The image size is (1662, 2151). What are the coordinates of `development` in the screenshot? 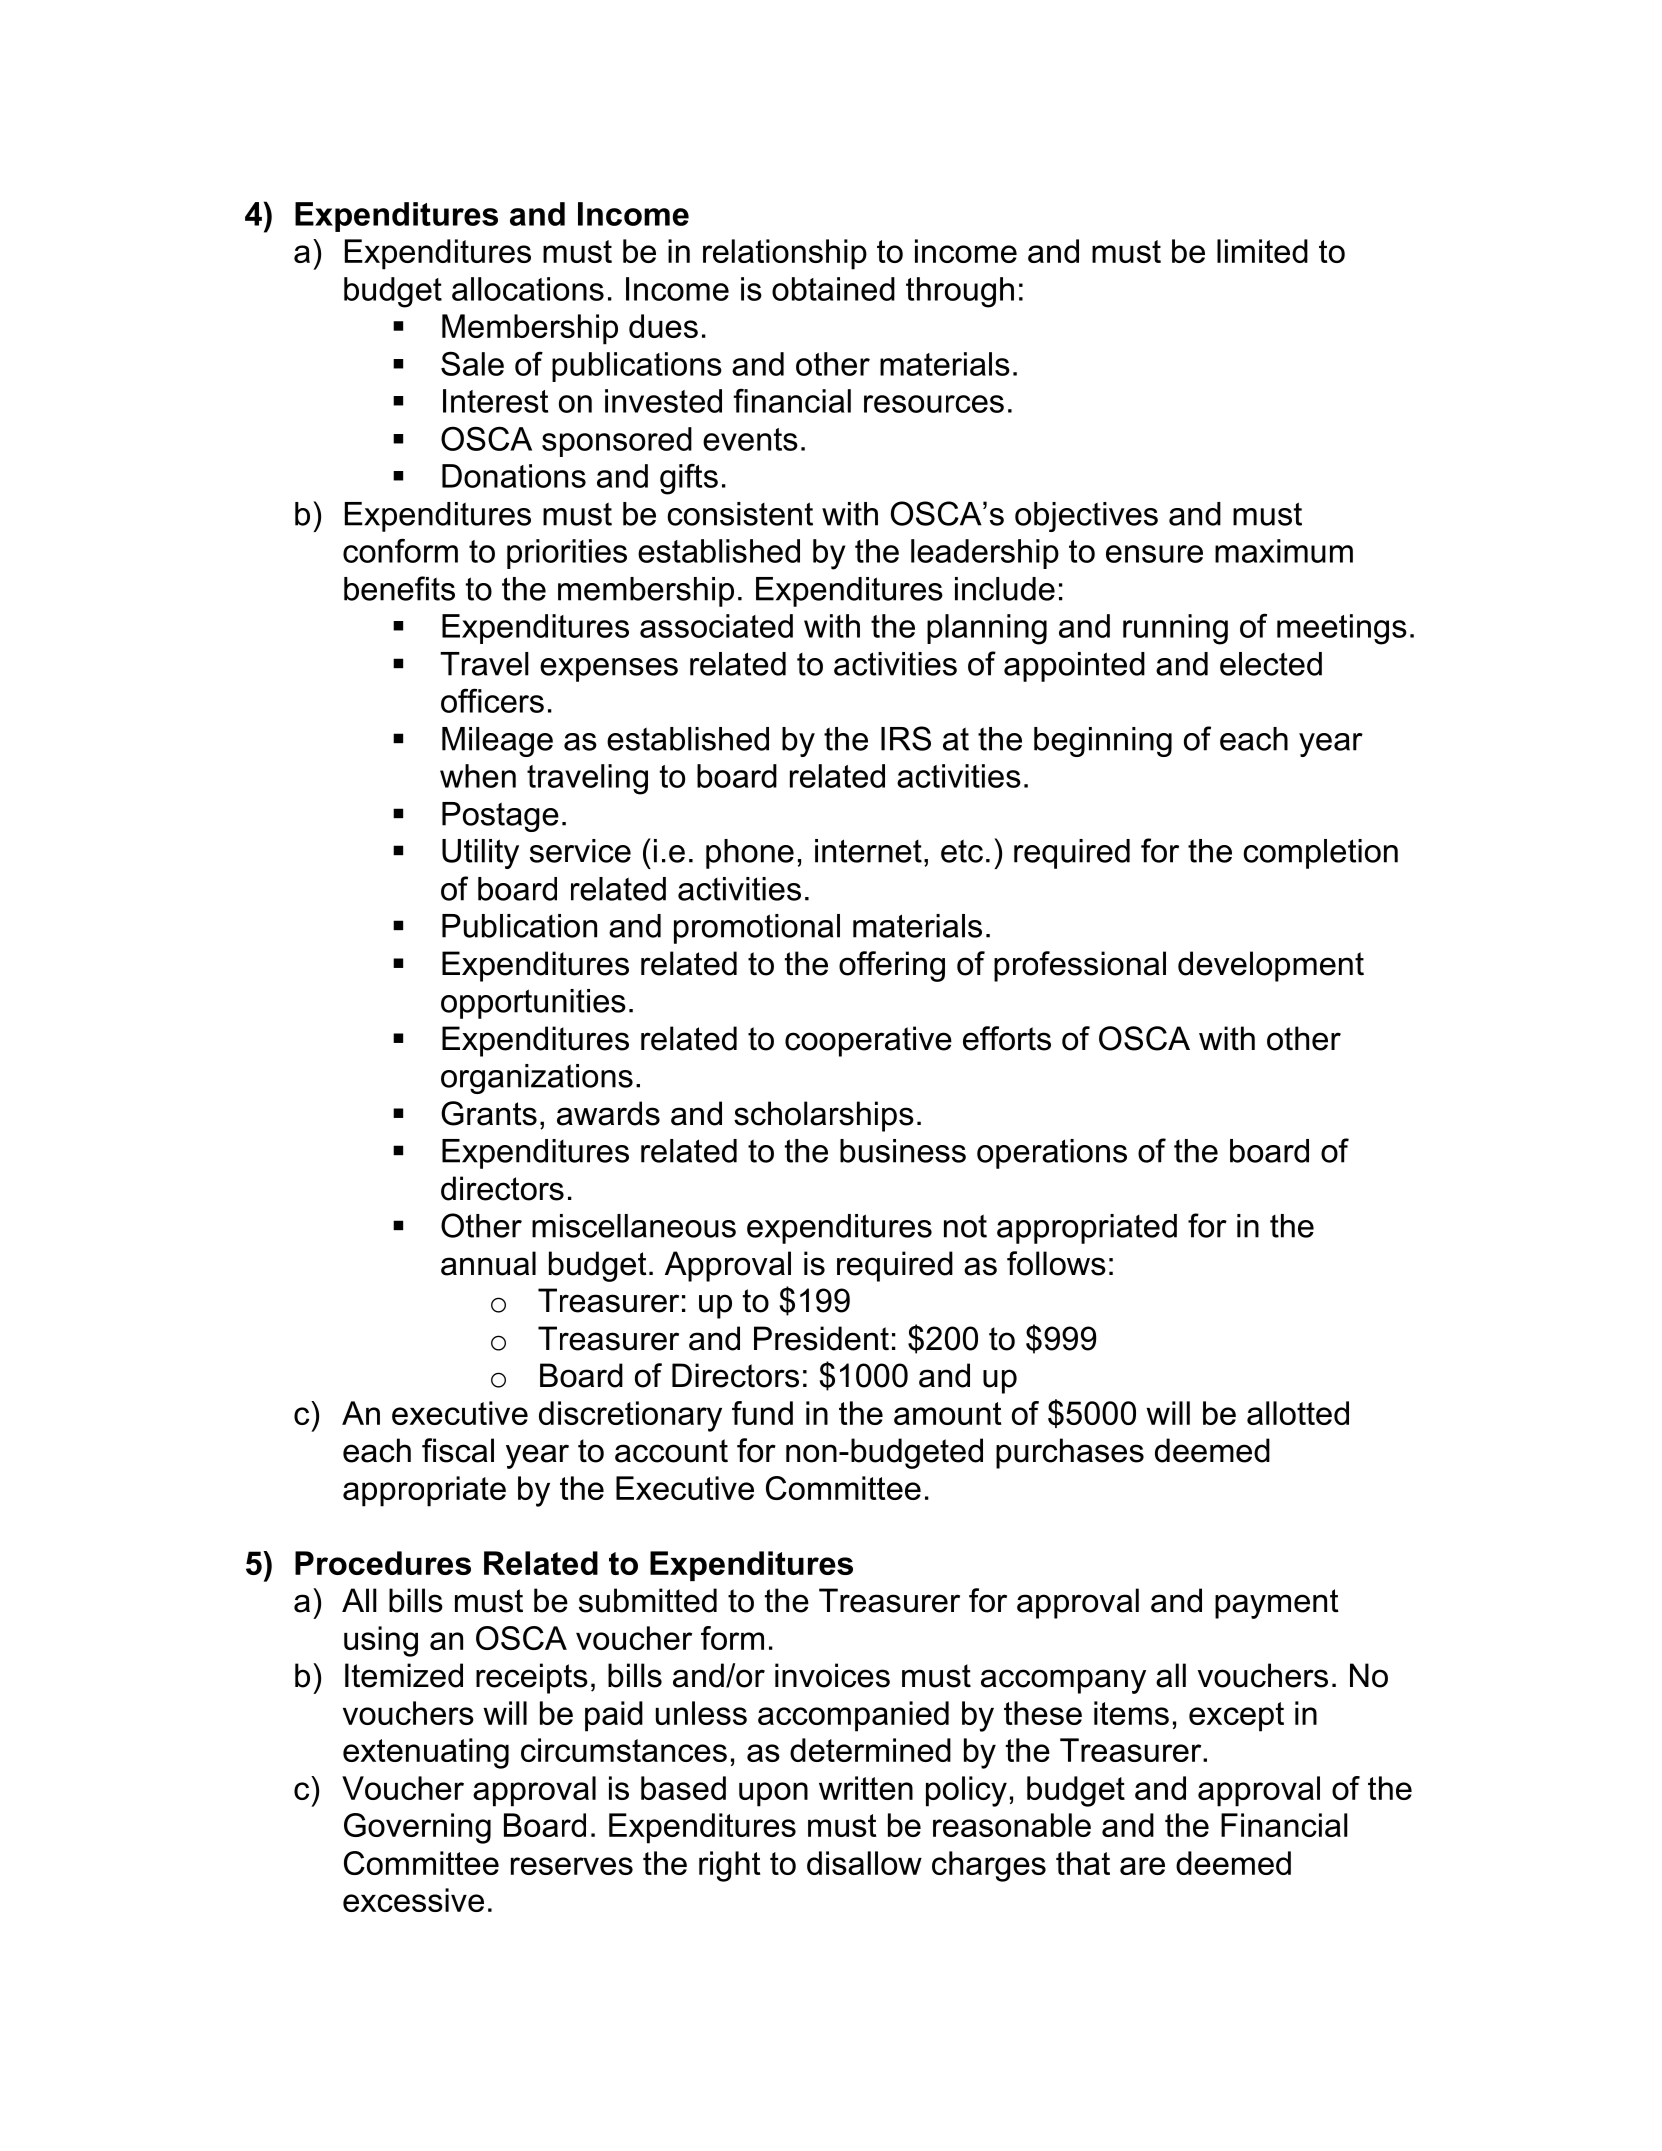 It's located at (1271, 966).
